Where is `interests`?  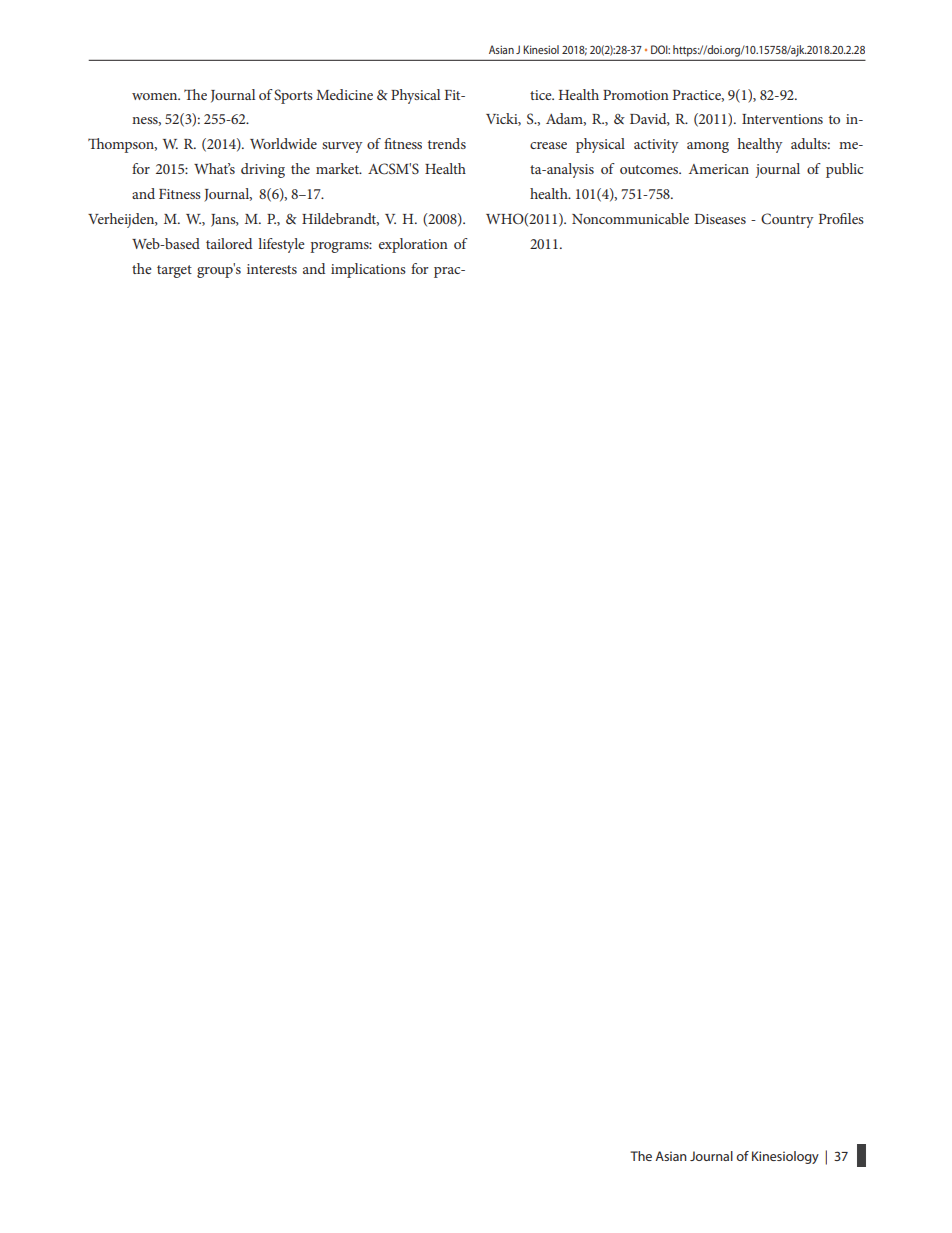
interests is located at coordinates (272, 269).
